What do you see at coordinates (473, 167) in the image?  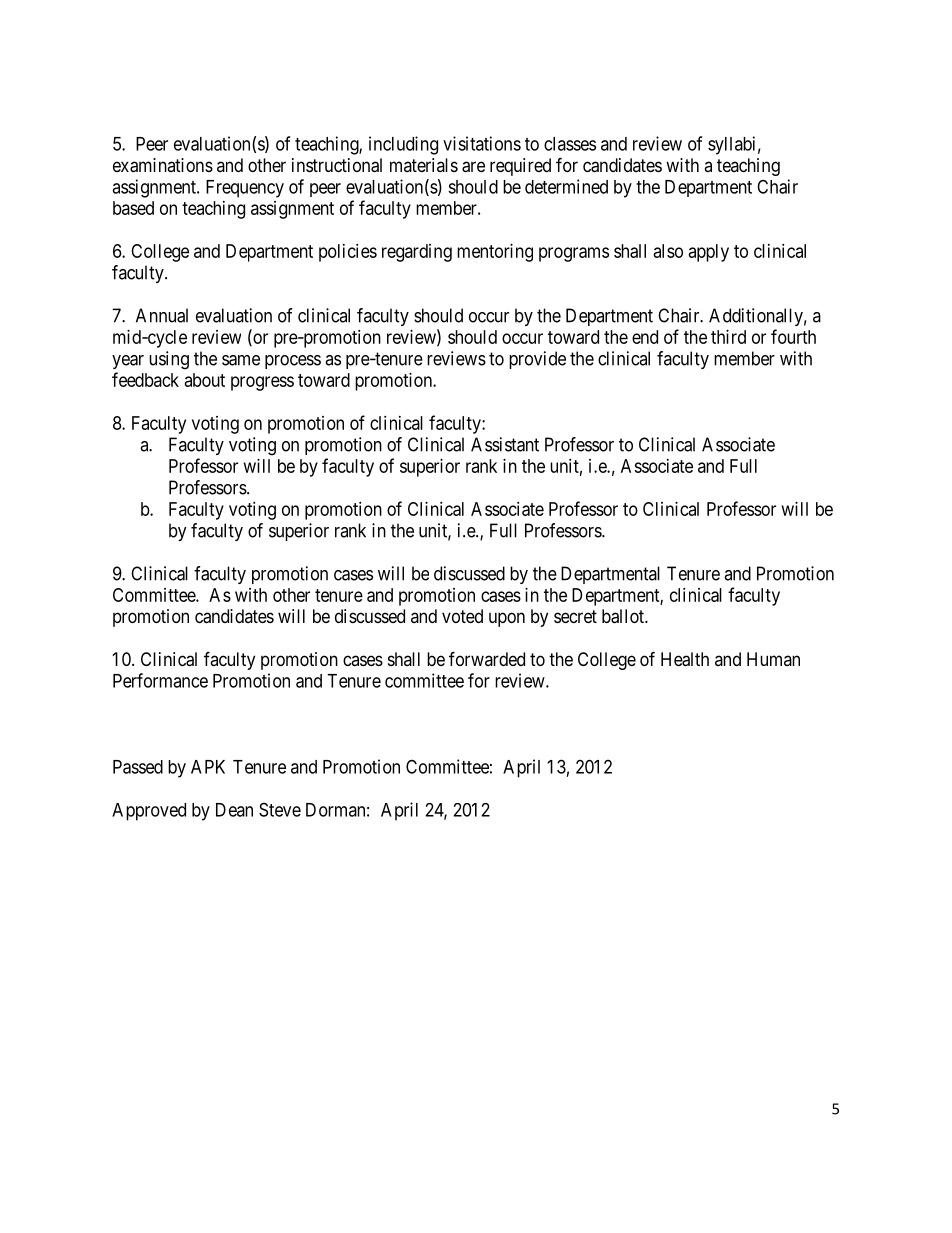 I see `are` at bounding box center [473, 167].
